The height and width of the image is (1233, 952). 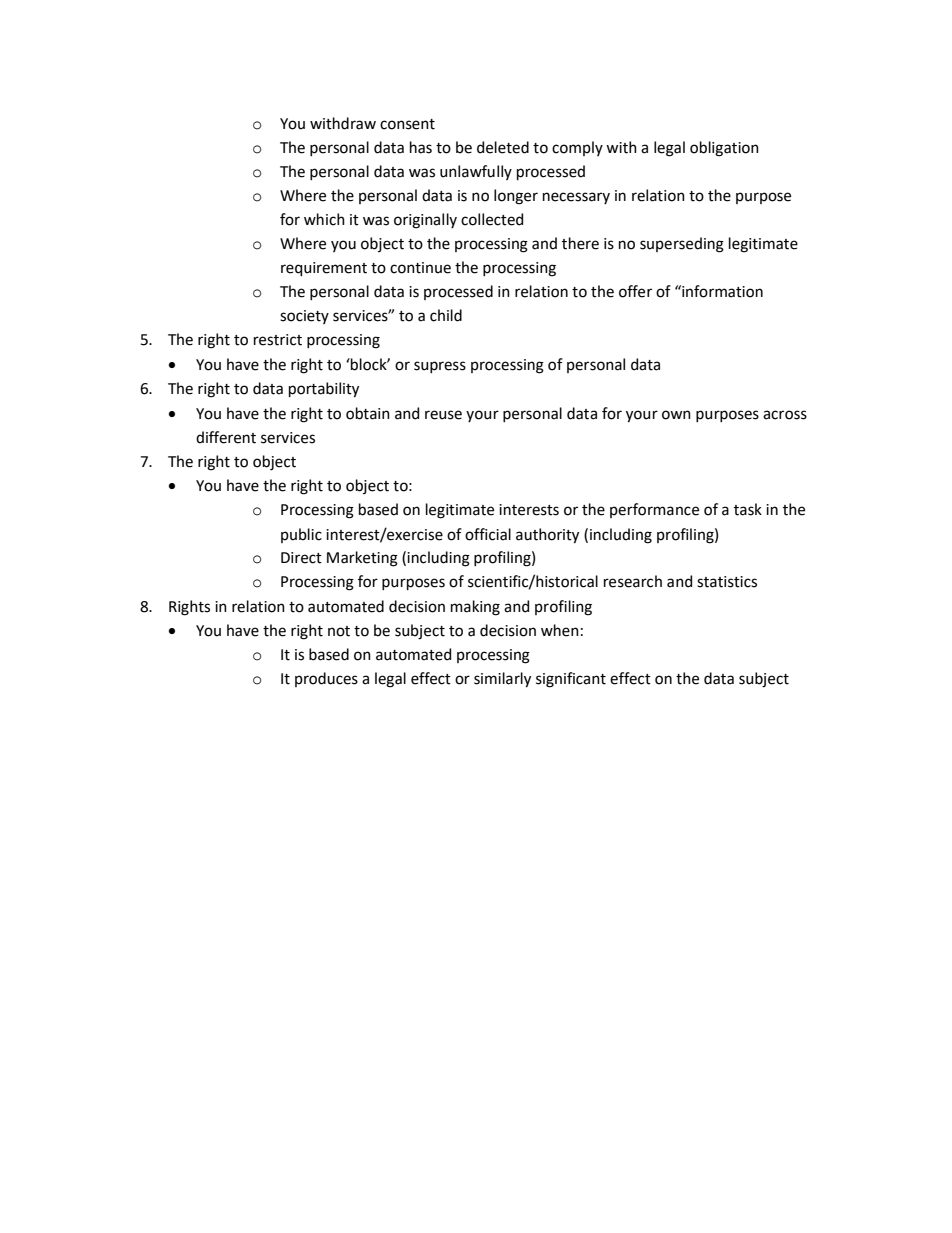 I want to click on own, so click(x=676, y=415).
